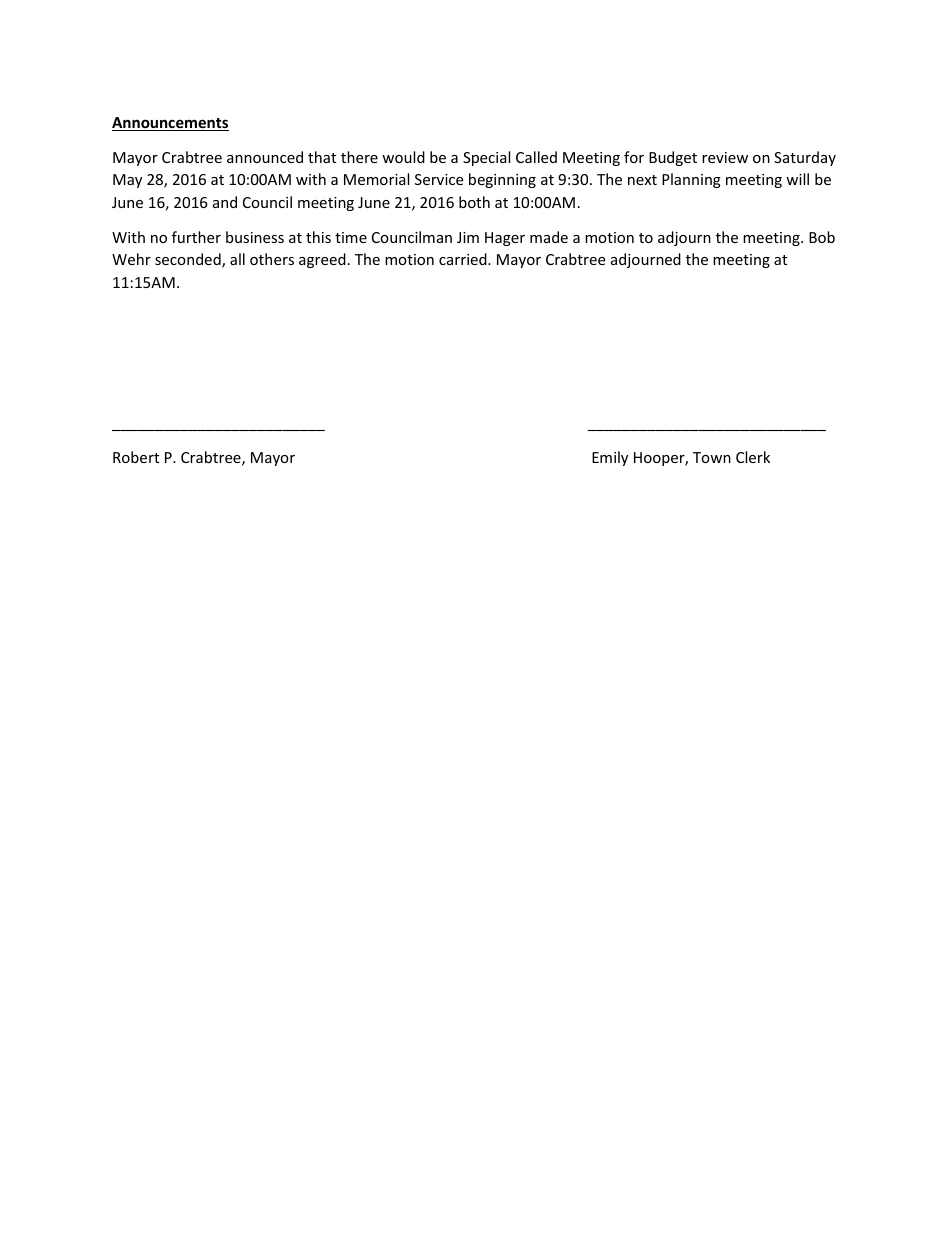 The width and height of the screenshot is (952, 1233). I want to click on Bob, so click(822, 237).
